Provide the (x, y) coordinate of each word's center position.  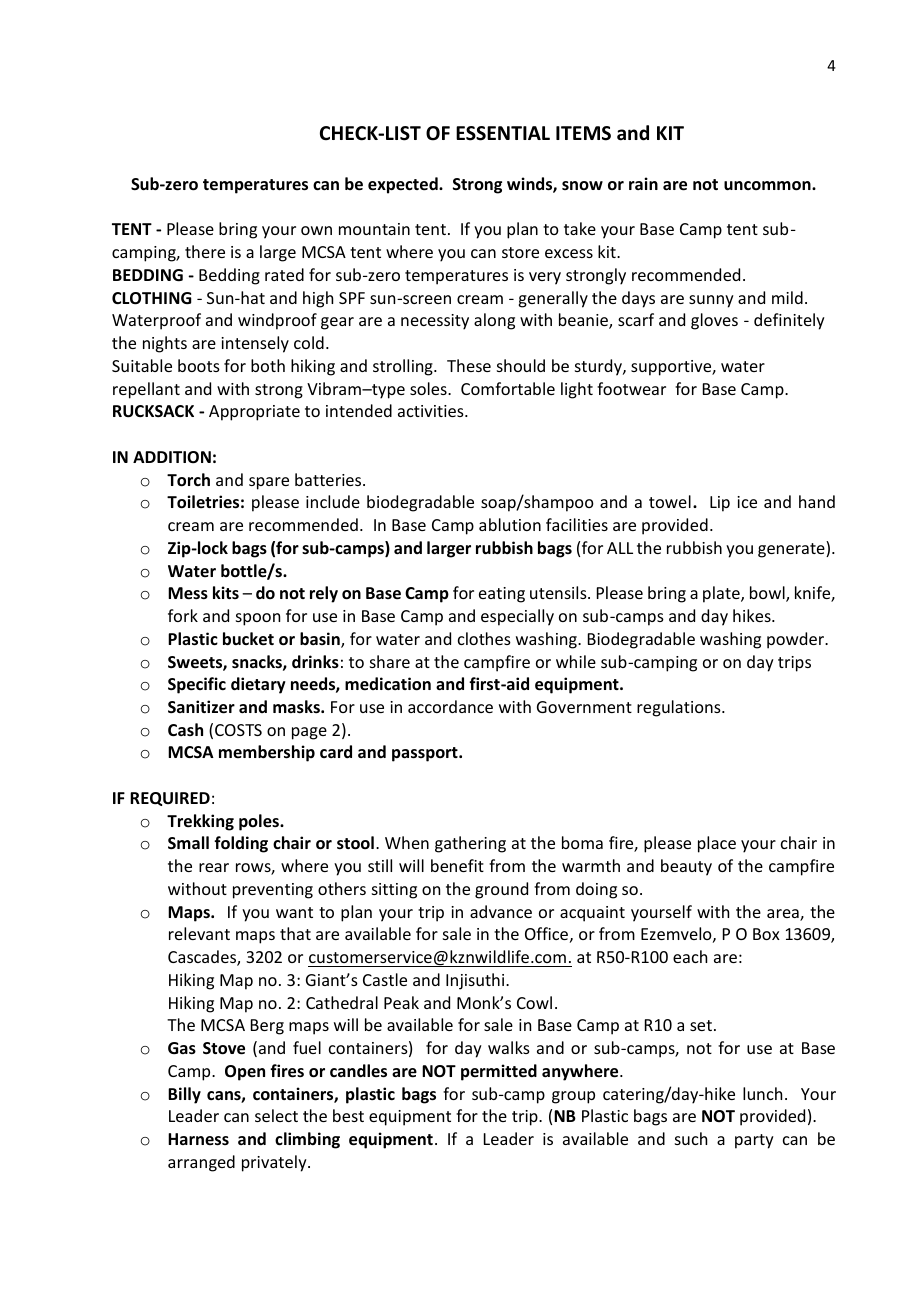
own (316, 230)
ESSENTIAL (503, 133)
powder (797, 640)
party (754, 1141)
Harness (198, 1139)
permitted (499, 1072)
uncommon (768, 186)
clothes (484, 638)
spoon (258, 619)
